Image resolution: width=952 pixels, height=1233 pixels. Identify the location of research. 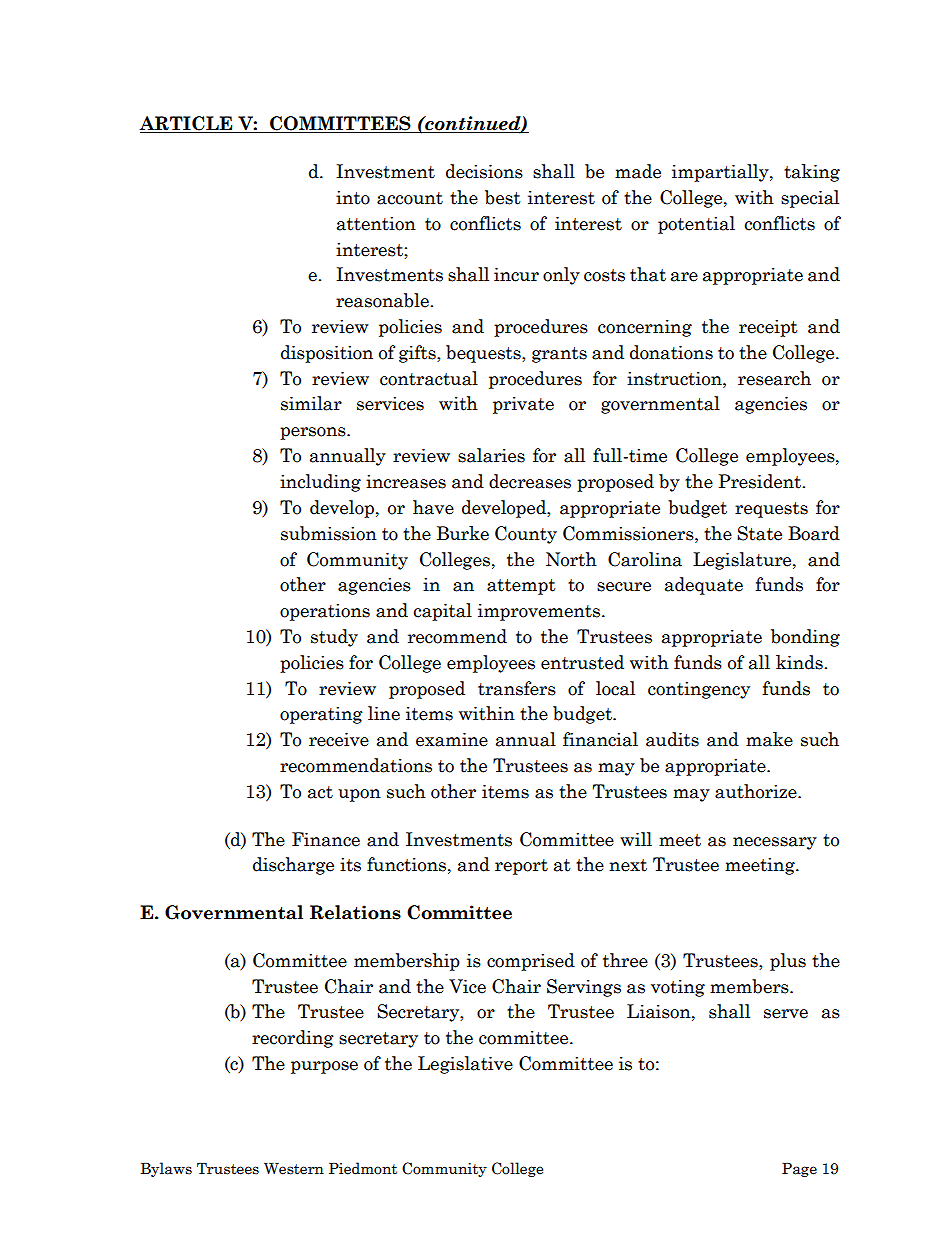
(774, 378).
